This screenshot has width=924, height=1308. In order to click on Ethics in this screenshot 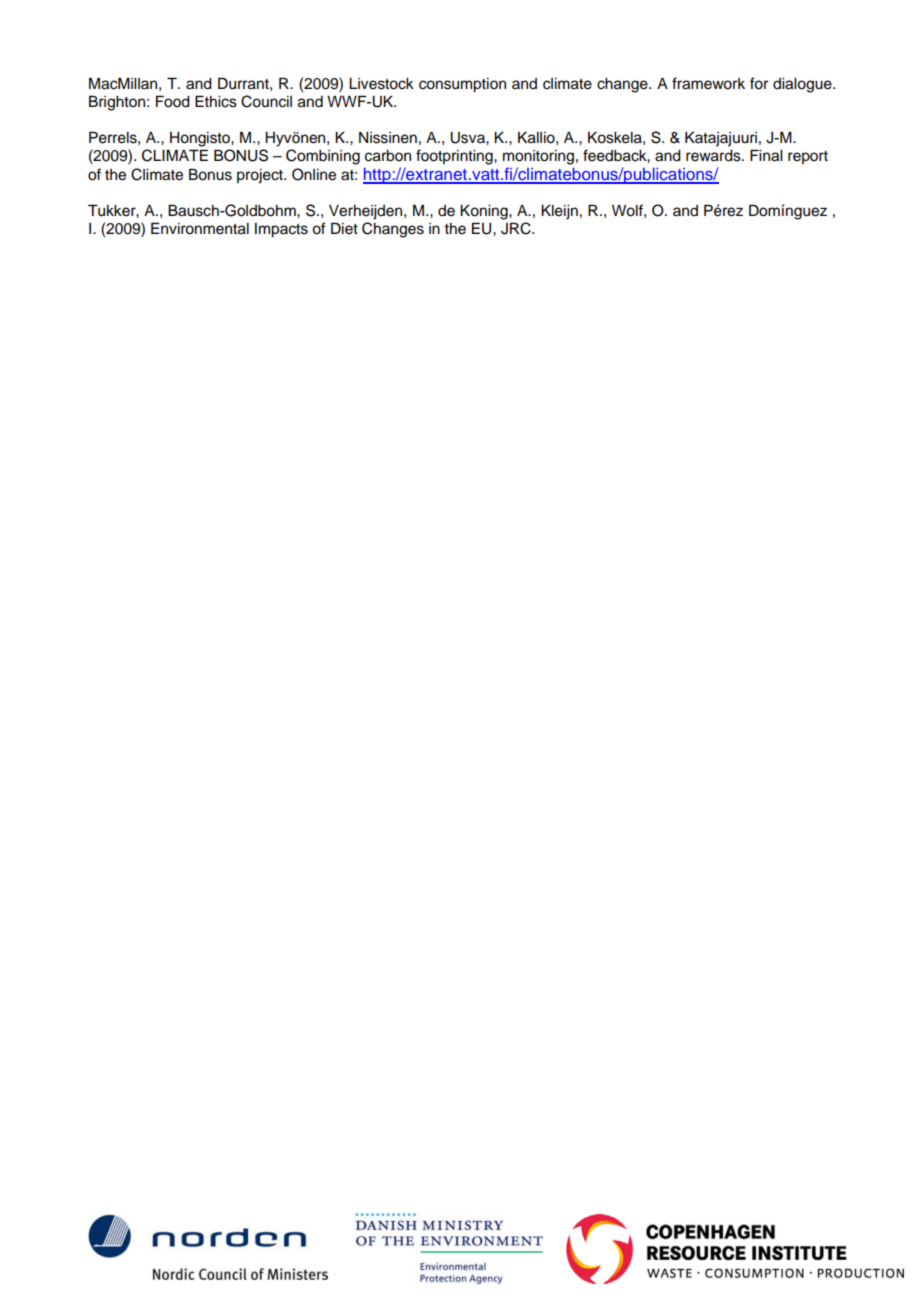, I will do `click(216, 101)`.
